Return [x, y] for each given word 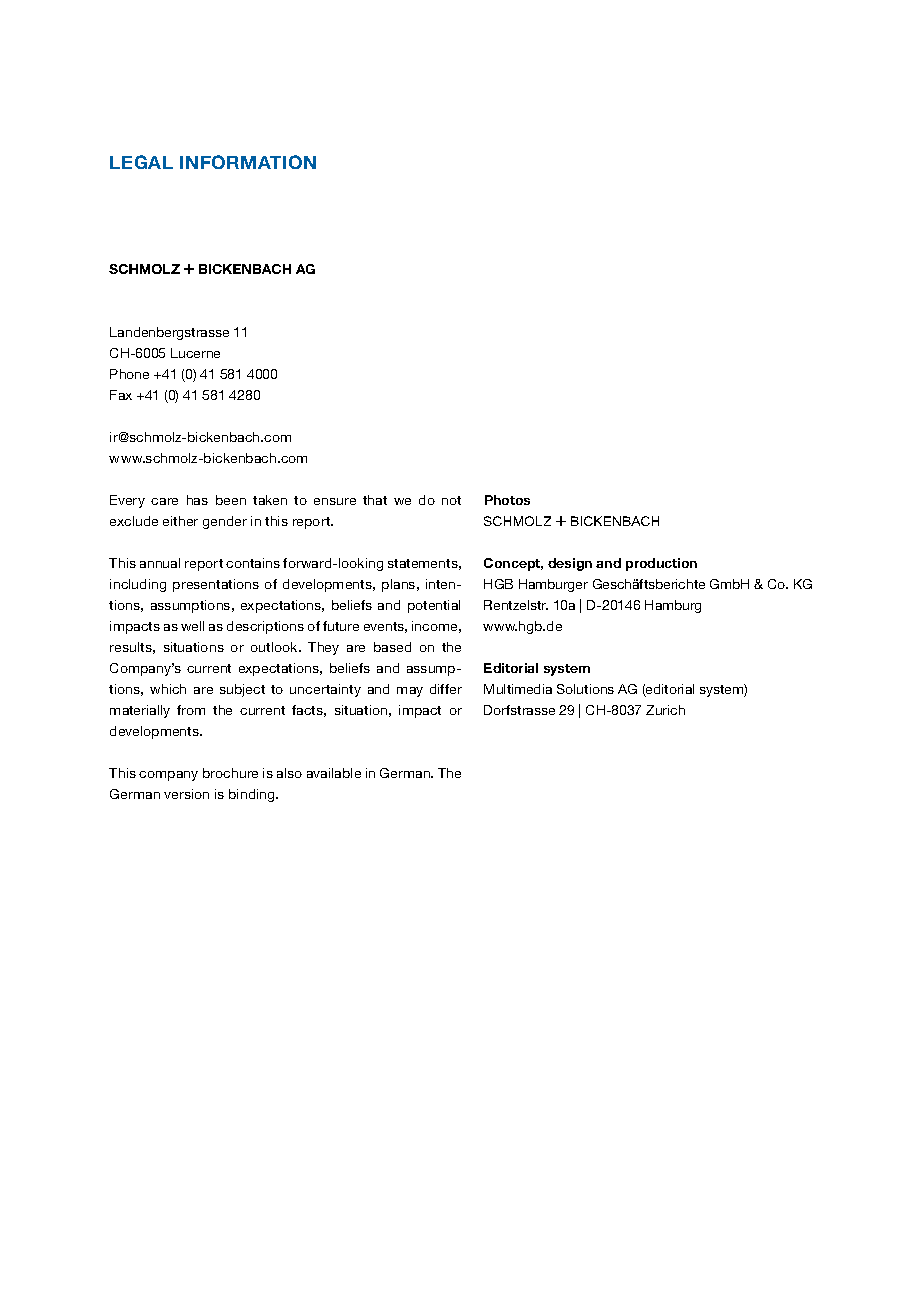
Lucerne [195, 353]
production [661, 564]
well [192, 626]
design [570, 564]
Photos [507, 500]
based [392, 647]
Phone [129, 374]
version [186, 794]
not [451, 500]
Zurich [665, 710]
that [375, 500]
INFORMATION [248, 162]
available [334, 773]
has [197, 500]
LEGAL [141, 162]
